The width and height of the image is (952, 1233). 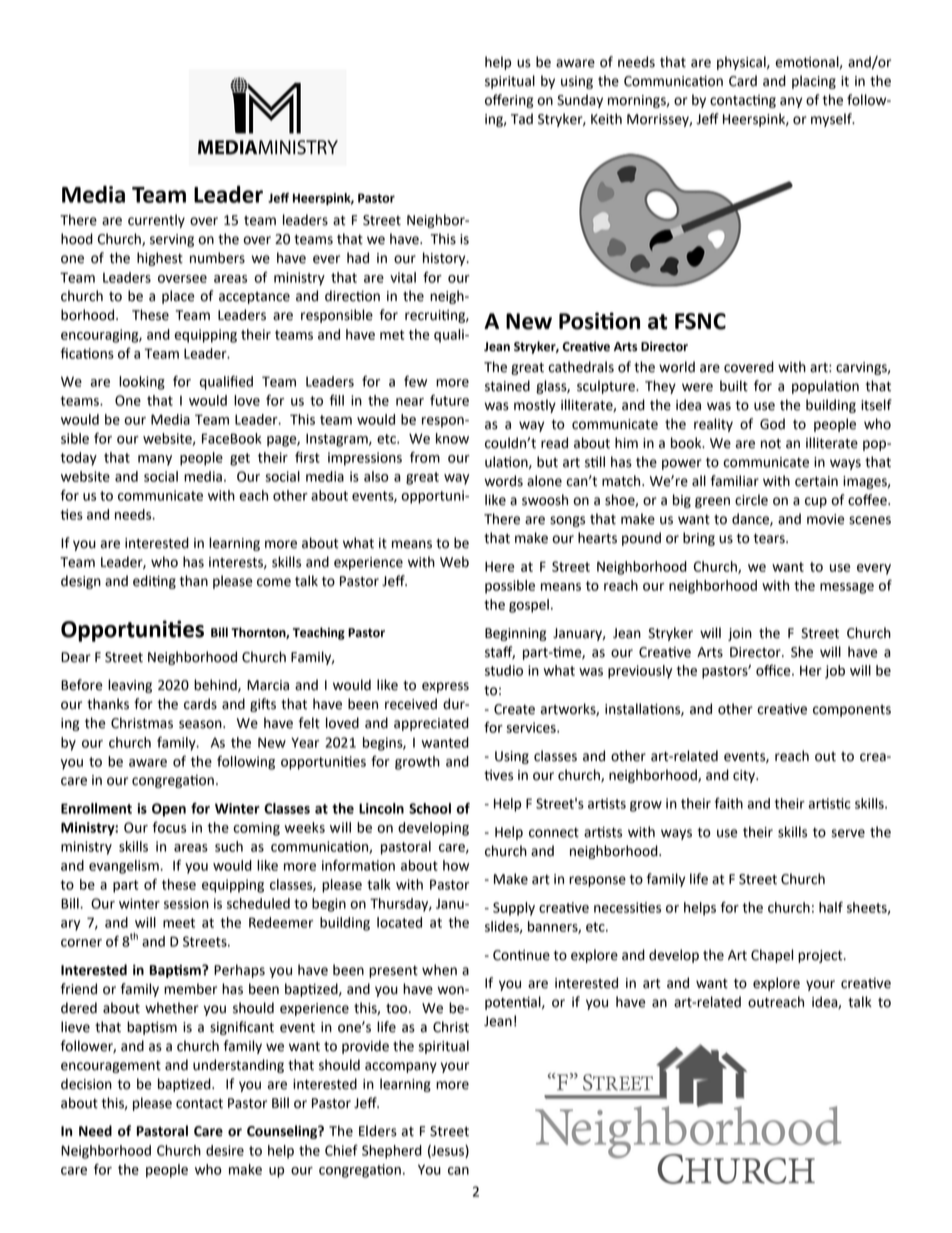 I want to click on desire, so click(x=225, y=1150).
